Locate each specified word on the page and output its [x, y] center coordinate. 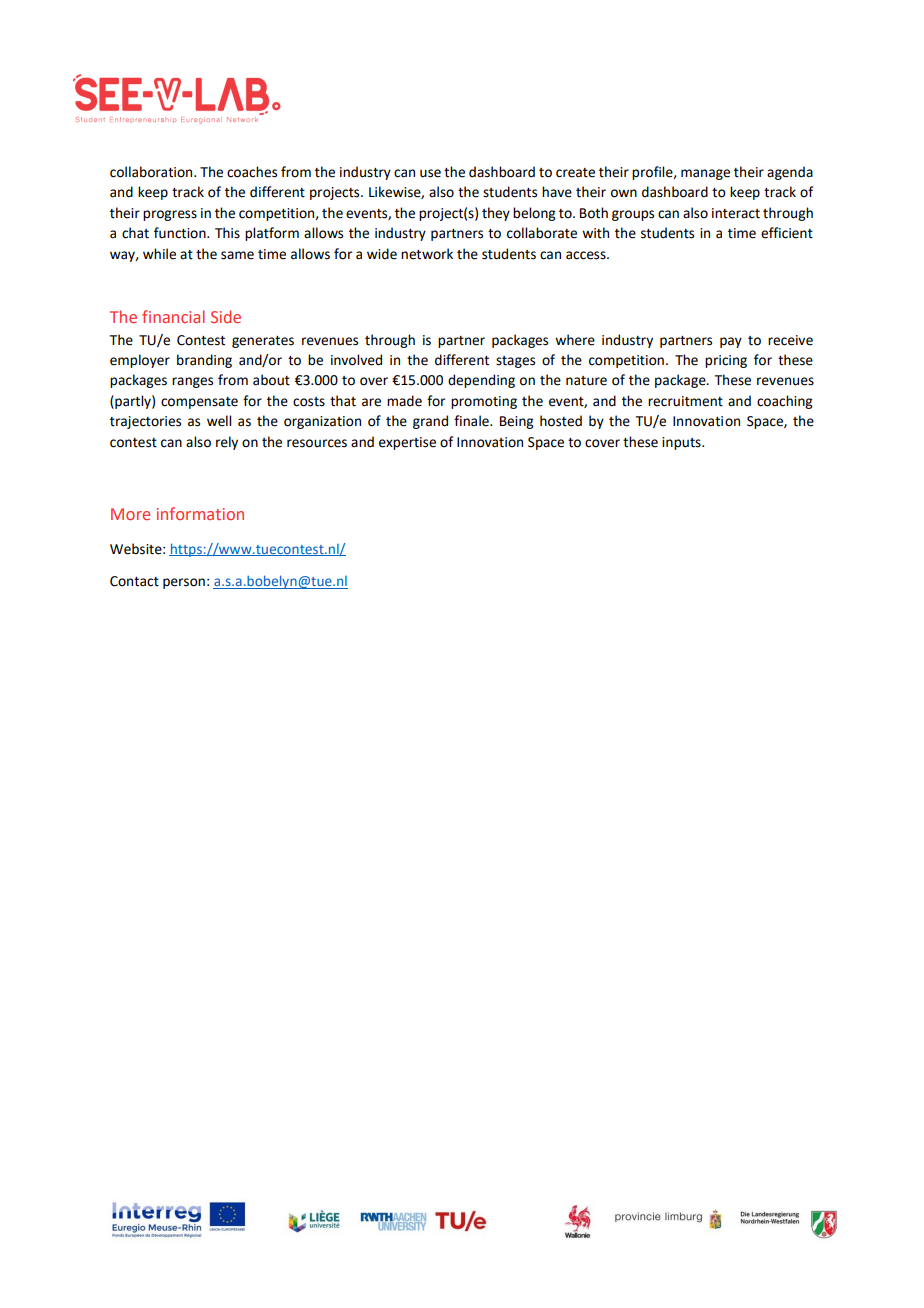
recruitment [685, 401]
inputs [682, 443]
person [184, 583]
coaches [252, 172]
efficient [787, 233]
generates [263, 342]
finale [472, 421]
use [430, 173]
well [219, 421]
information [200, 513]
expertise [407, 443]
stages [515, 362]
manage [705, 174]
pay [731, 342]
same [237, 255]
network [427, 254]
